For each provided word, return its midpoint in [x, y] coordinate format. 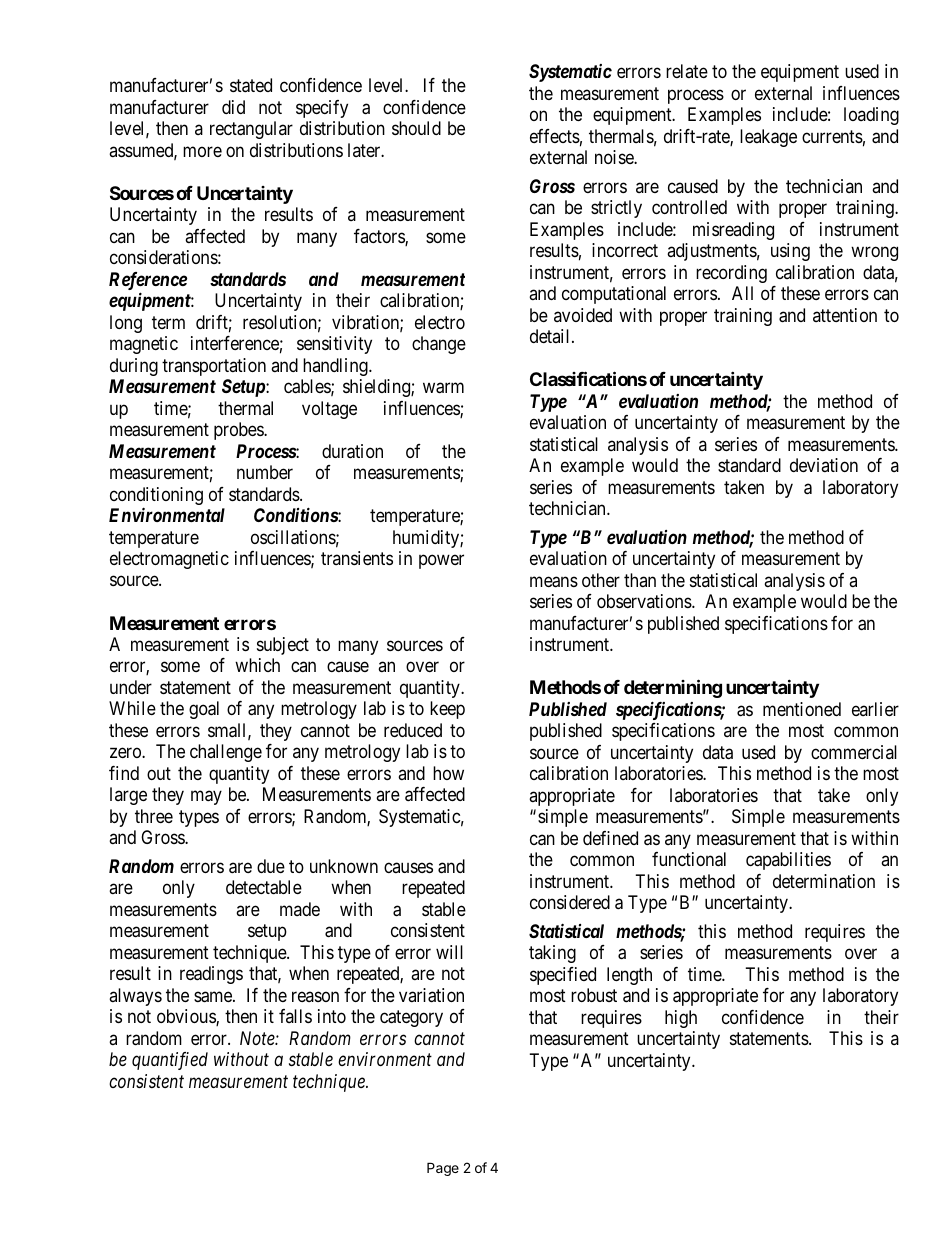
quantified [170, 1061]
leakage [768, 138]
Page [443, 1169]
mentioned [802, 709]
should [416, 128]
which [257, 665]
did [233, 107]
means [554, 582]
